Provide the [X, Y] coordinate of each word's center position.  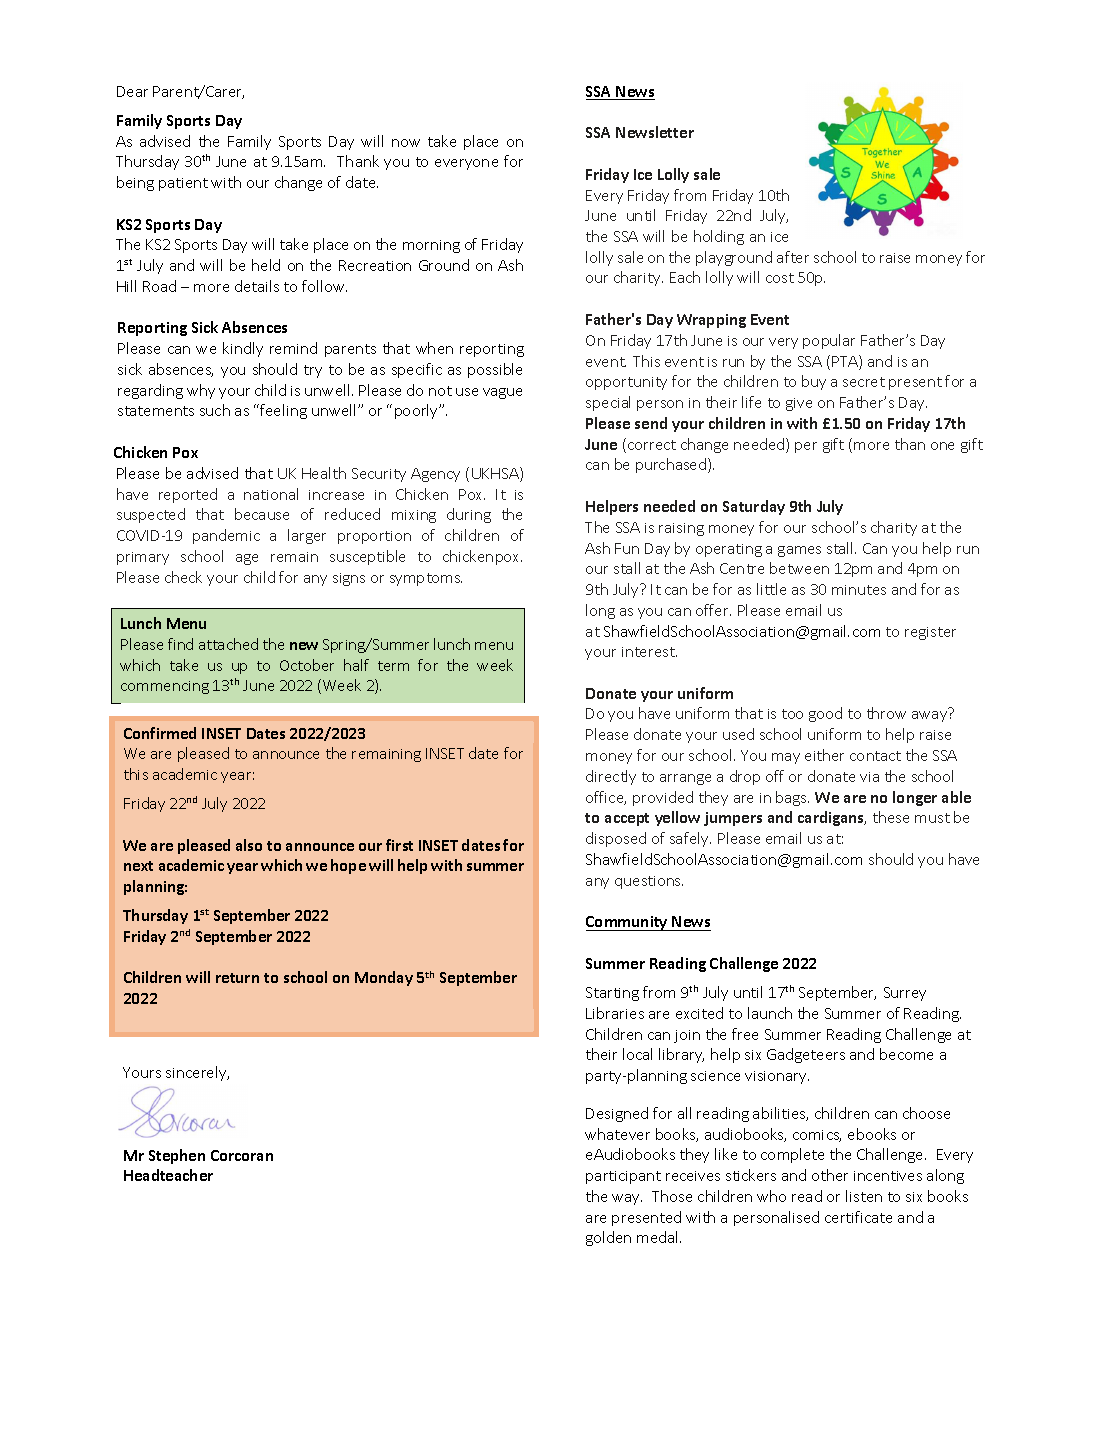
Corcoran [242, 1155]
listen [864, 1196]
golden [608, 1238]
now [406, 143]
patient [183, 184]
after [793, 257]
